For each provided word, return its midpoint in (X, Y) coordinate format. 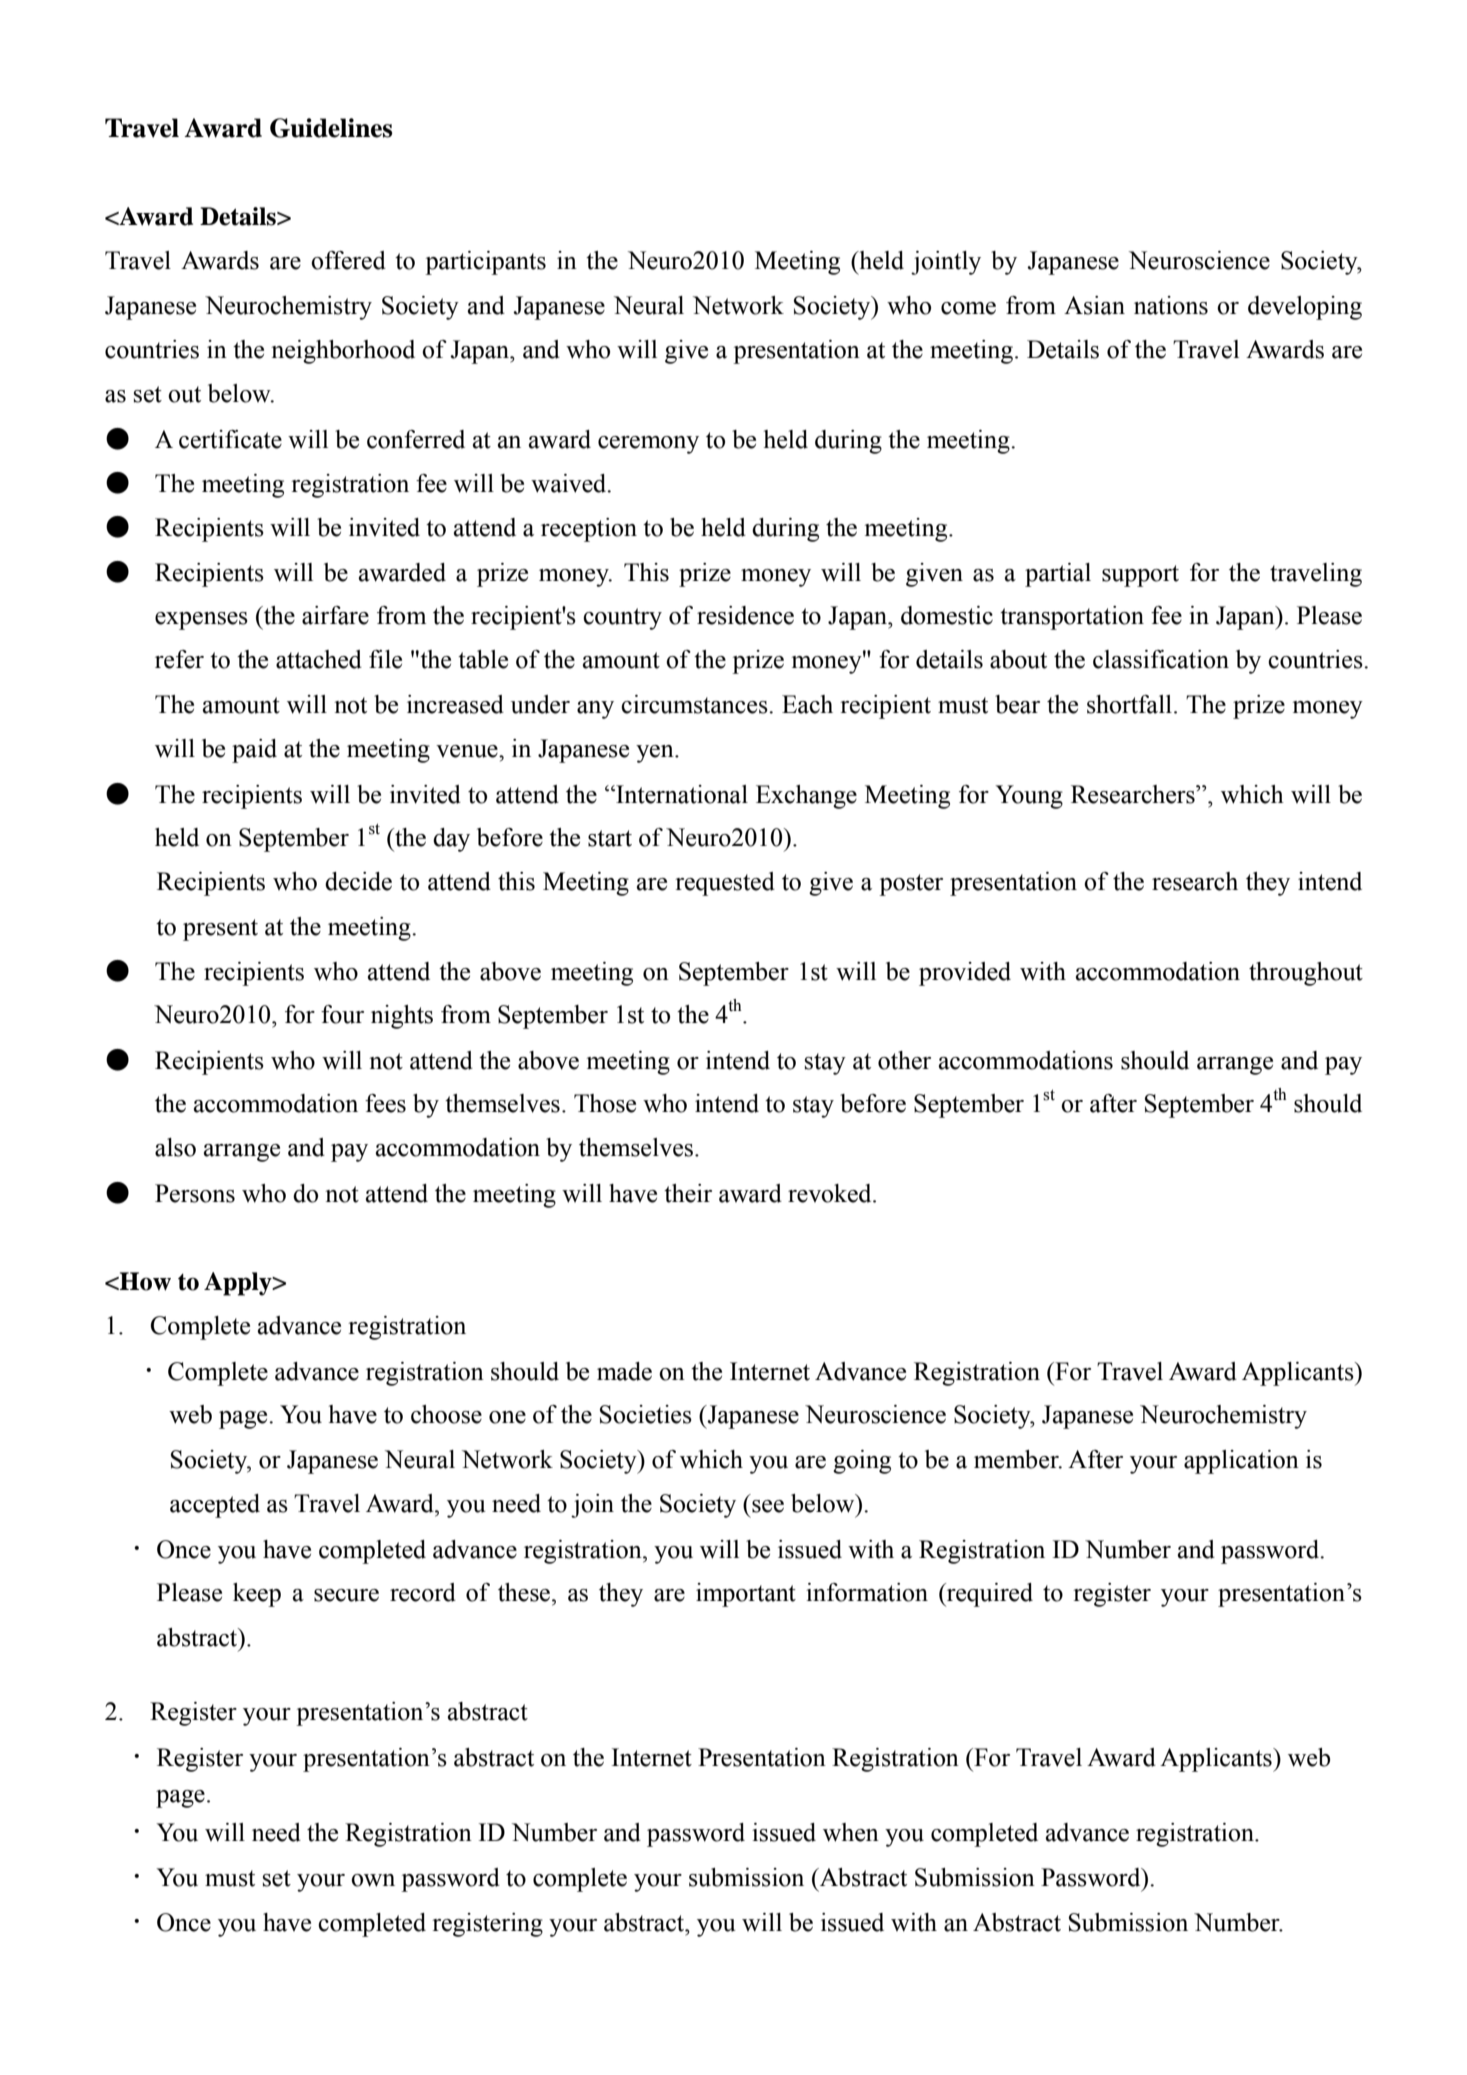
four (342, 1014)
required (989, 1595)
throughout (1306, 974)
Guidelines (331, 128)
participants (485, 263)
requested (725, 884)
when (851, 1832)
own (373, 1880)
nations (1171, 305)
